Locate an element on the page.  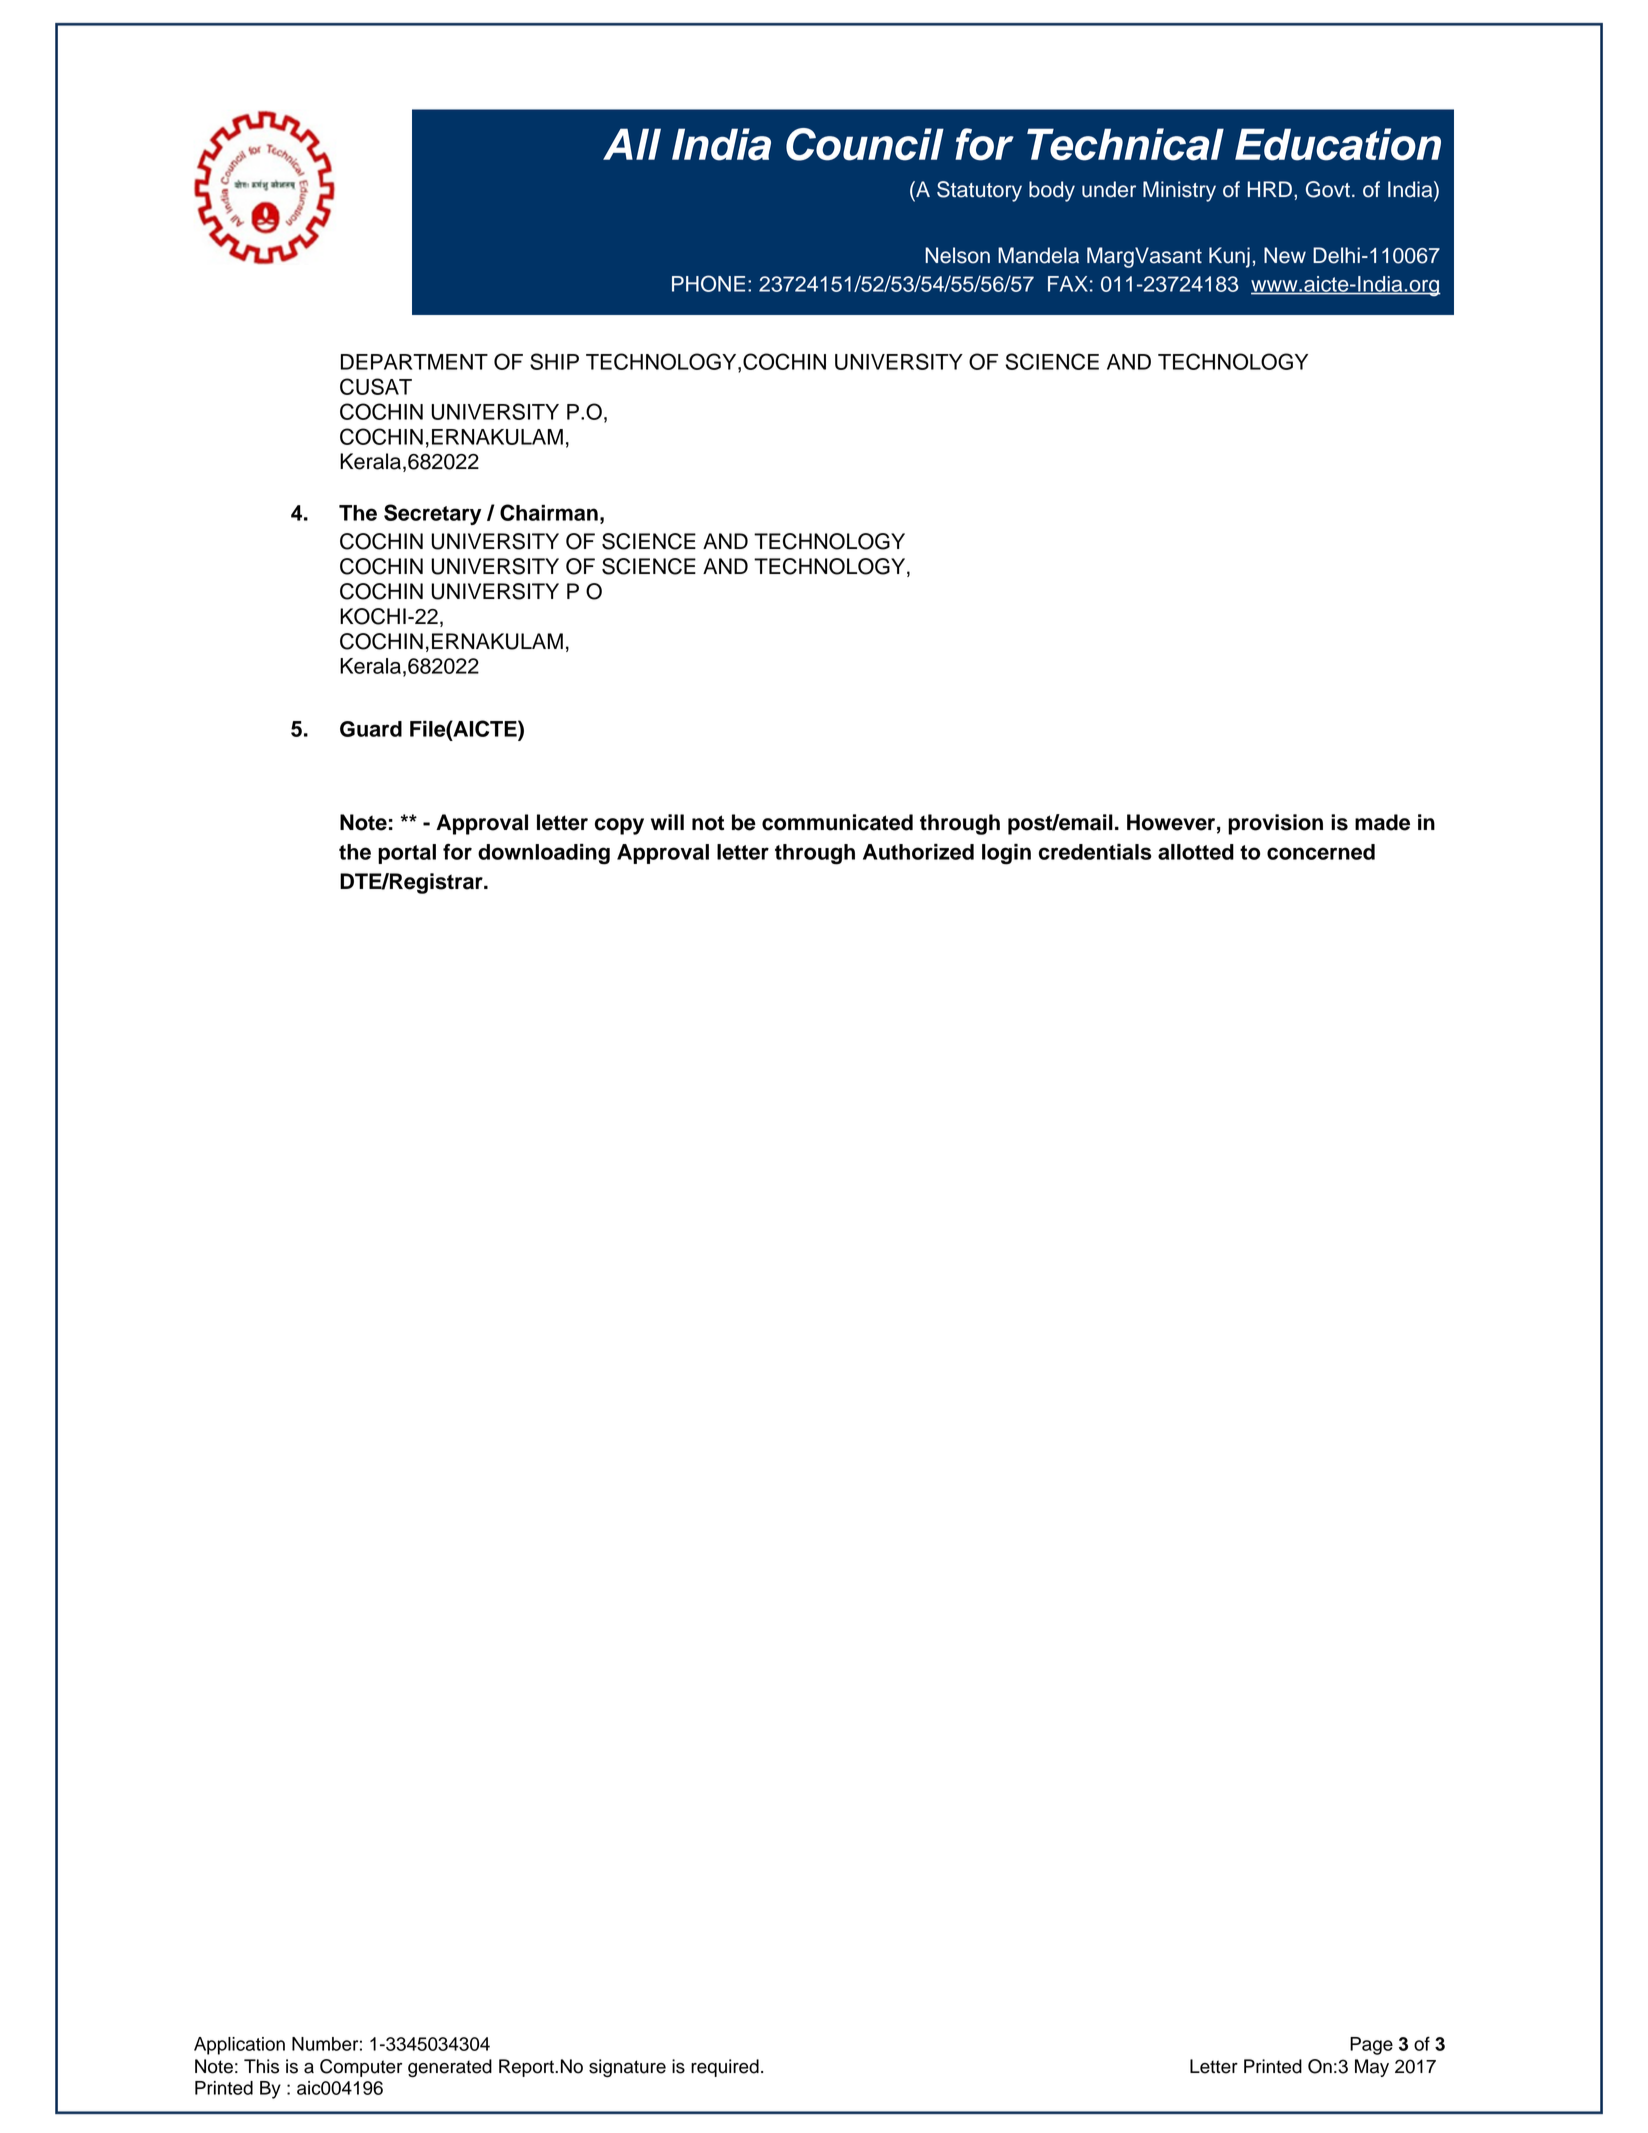
downloading is located at coordinates (544, 854).
